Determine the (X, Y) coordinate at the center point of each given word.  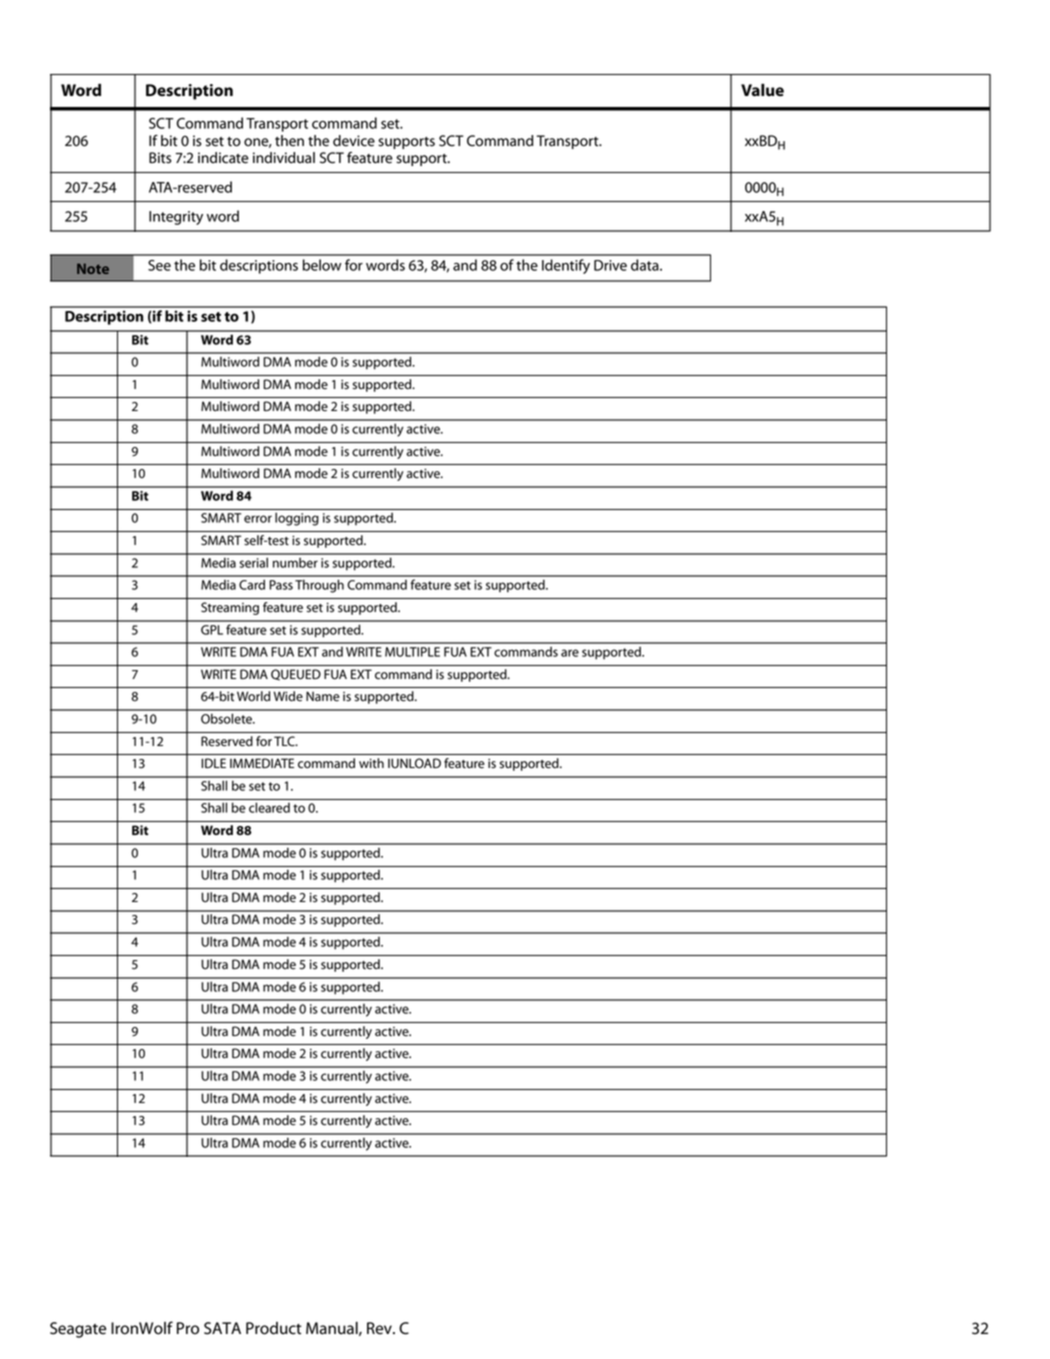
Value (762, 90)
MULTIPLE (412, 652)
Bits (160, 158)
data (646, 265)
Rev (380, 1328)
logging (297, 519)
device (354, 141)
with (371, 763)
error (258, 519)
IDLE (214, 763)
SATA (222, 1328)
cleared (269, 807)
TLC (285, 741)
